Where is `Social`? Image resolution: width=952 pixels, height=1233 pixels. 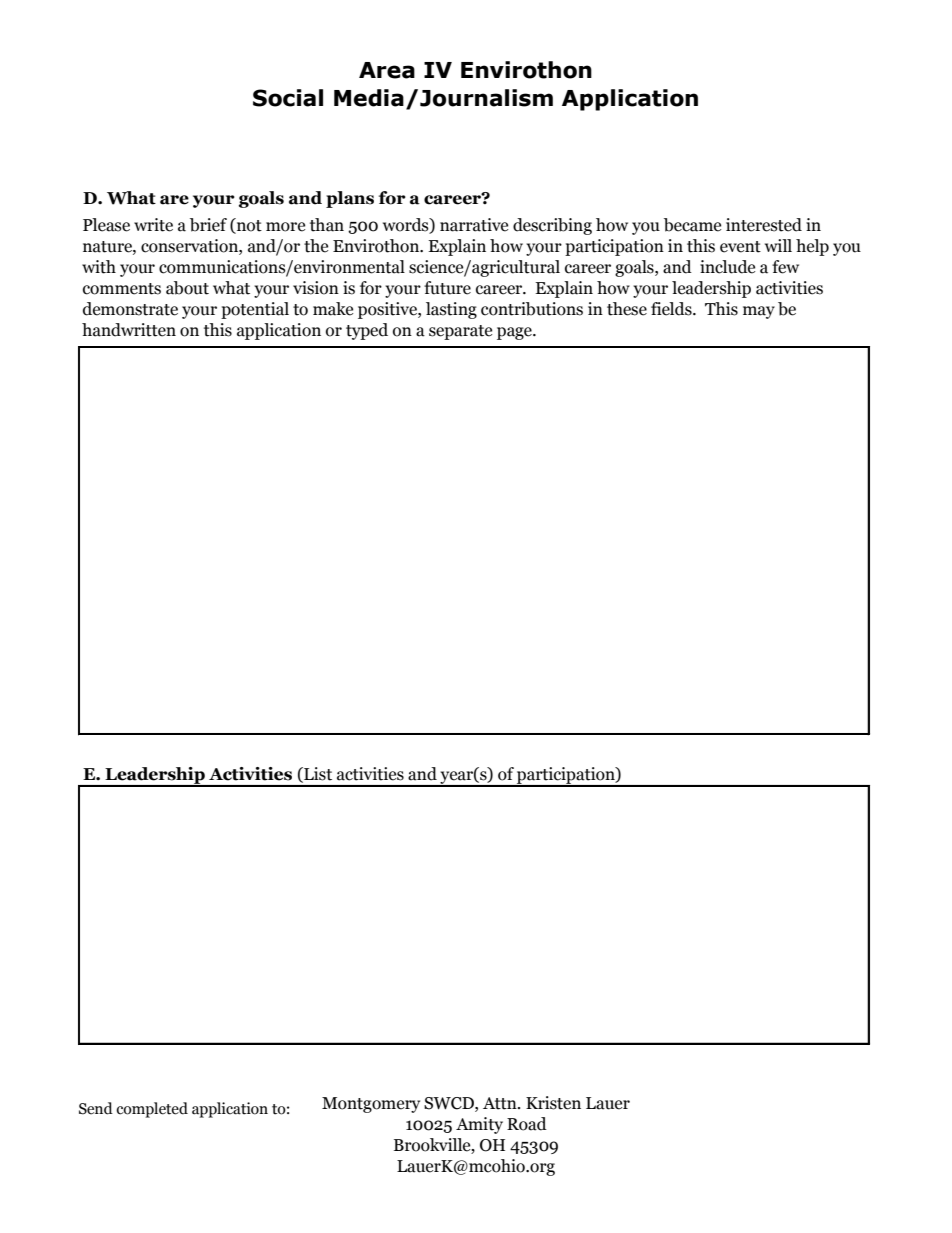
Social is located at coordinates (288, 98).
